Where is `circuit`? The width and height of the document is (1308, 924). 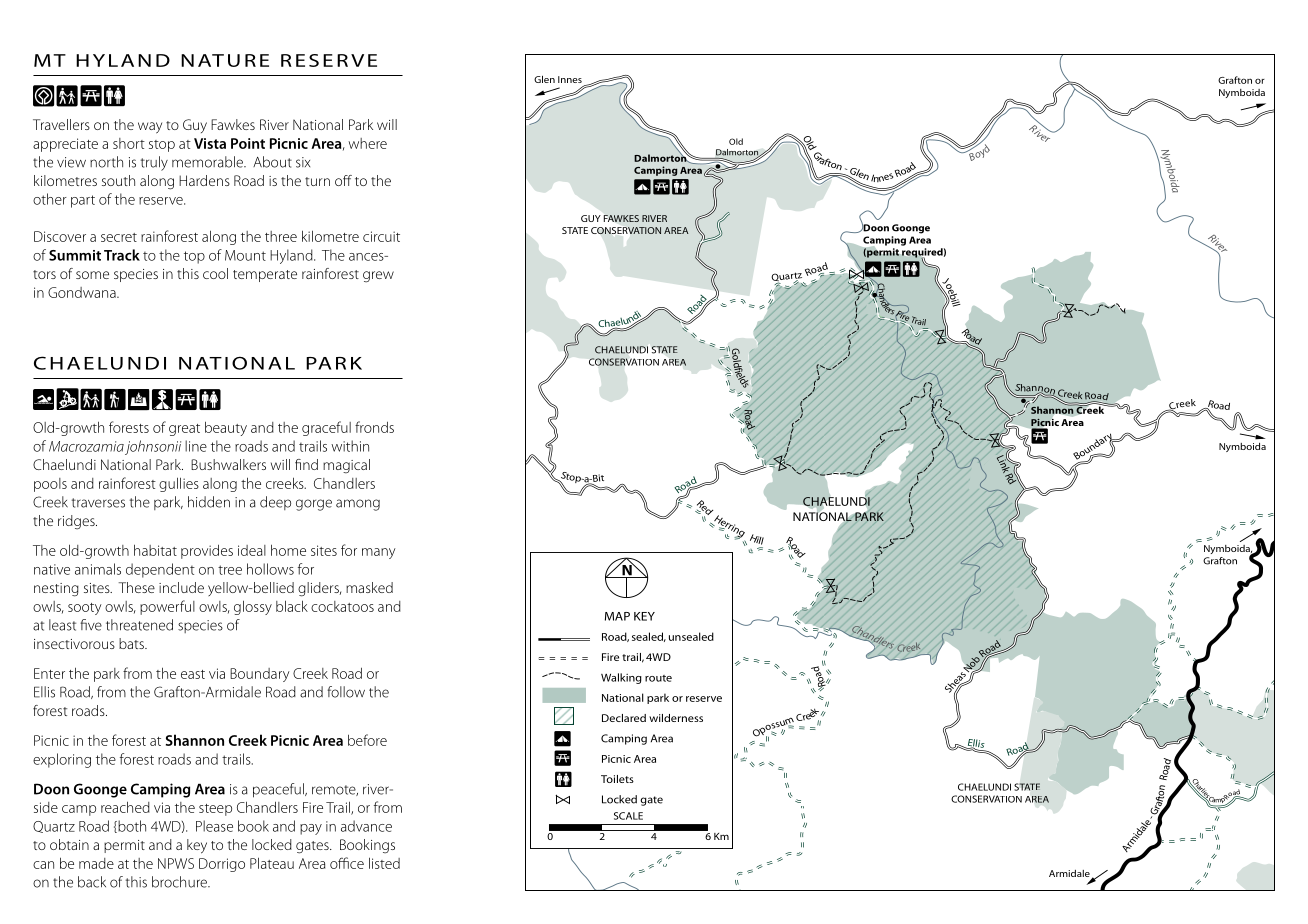 circuit is located at coordinates (381, 236).
